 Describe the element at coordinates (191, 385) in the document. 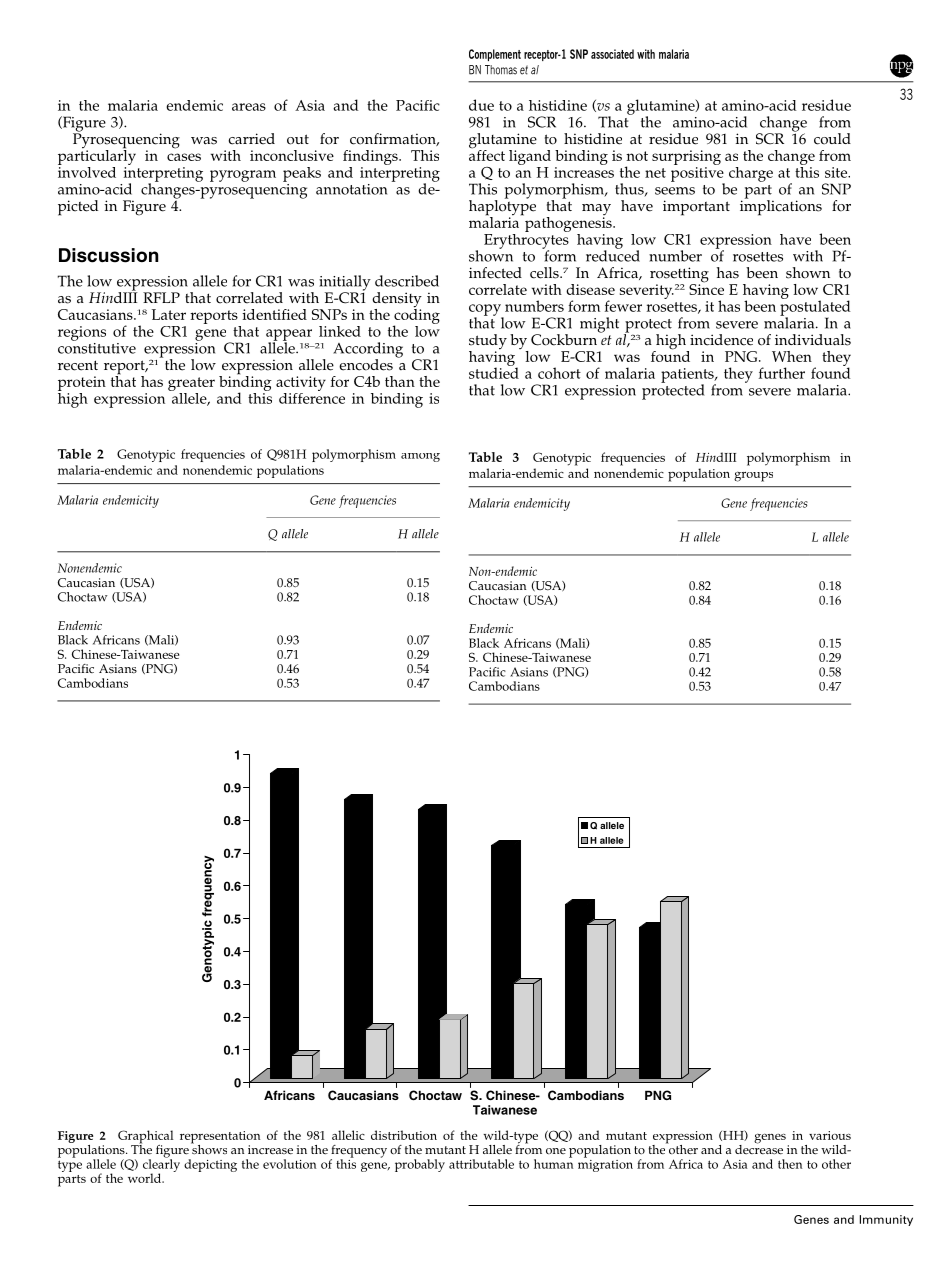

I see `greater` at that location.
